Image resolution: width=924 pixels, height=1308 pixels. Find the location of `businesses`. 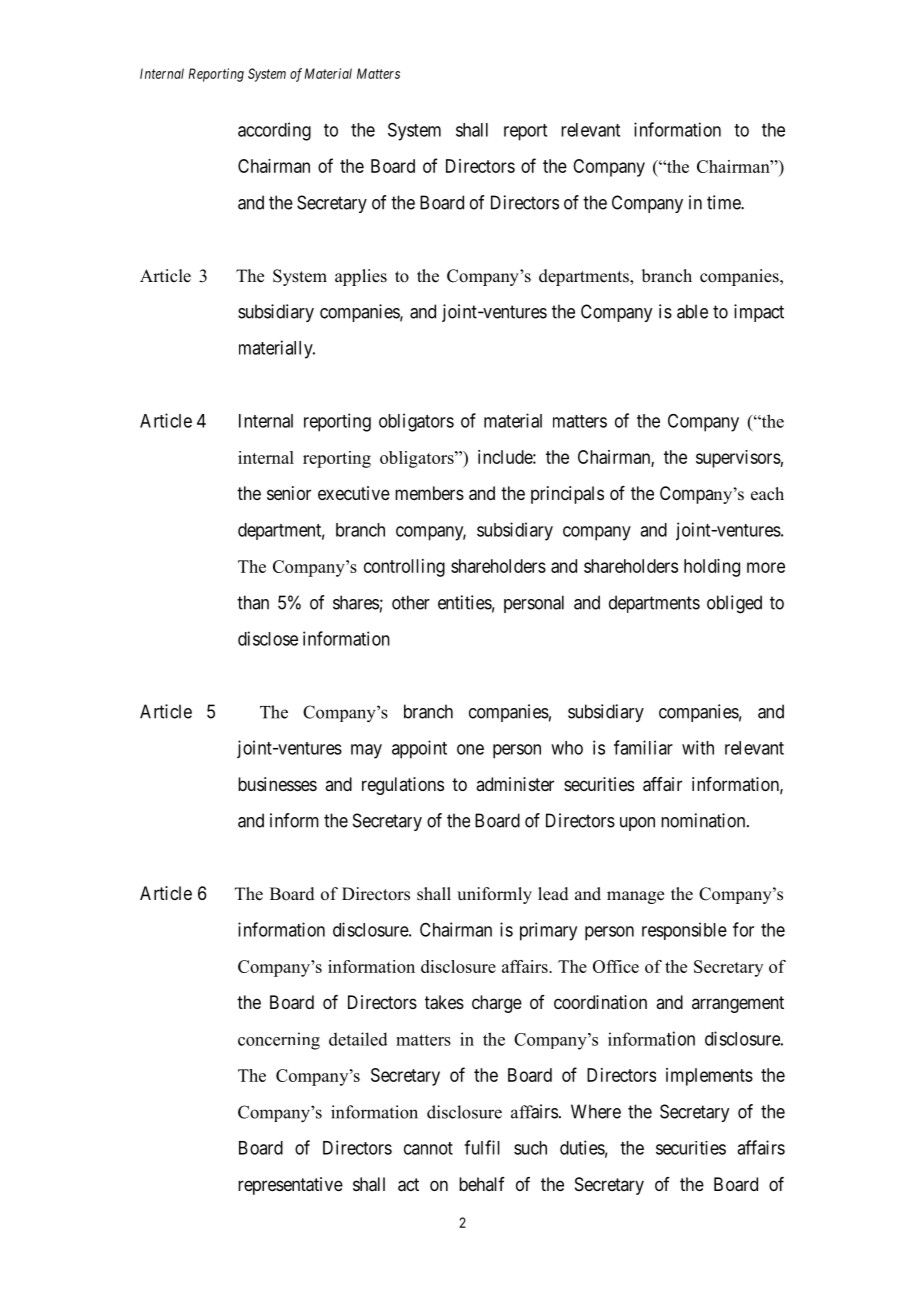

businesses is located at coordinates (277, 784).
